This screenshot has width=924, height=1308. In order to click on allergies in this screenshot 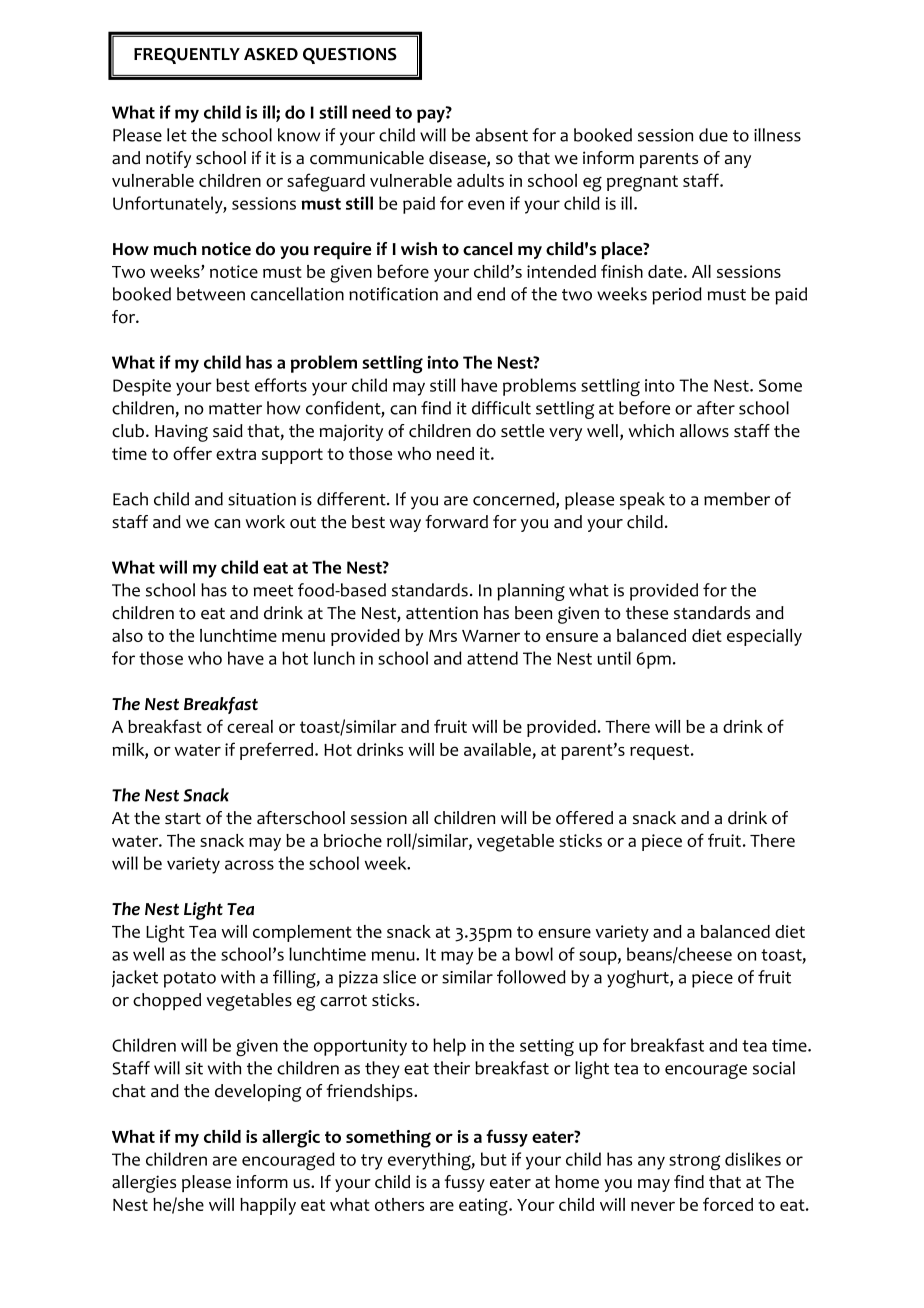, I will do `click(144, 1184)`.
